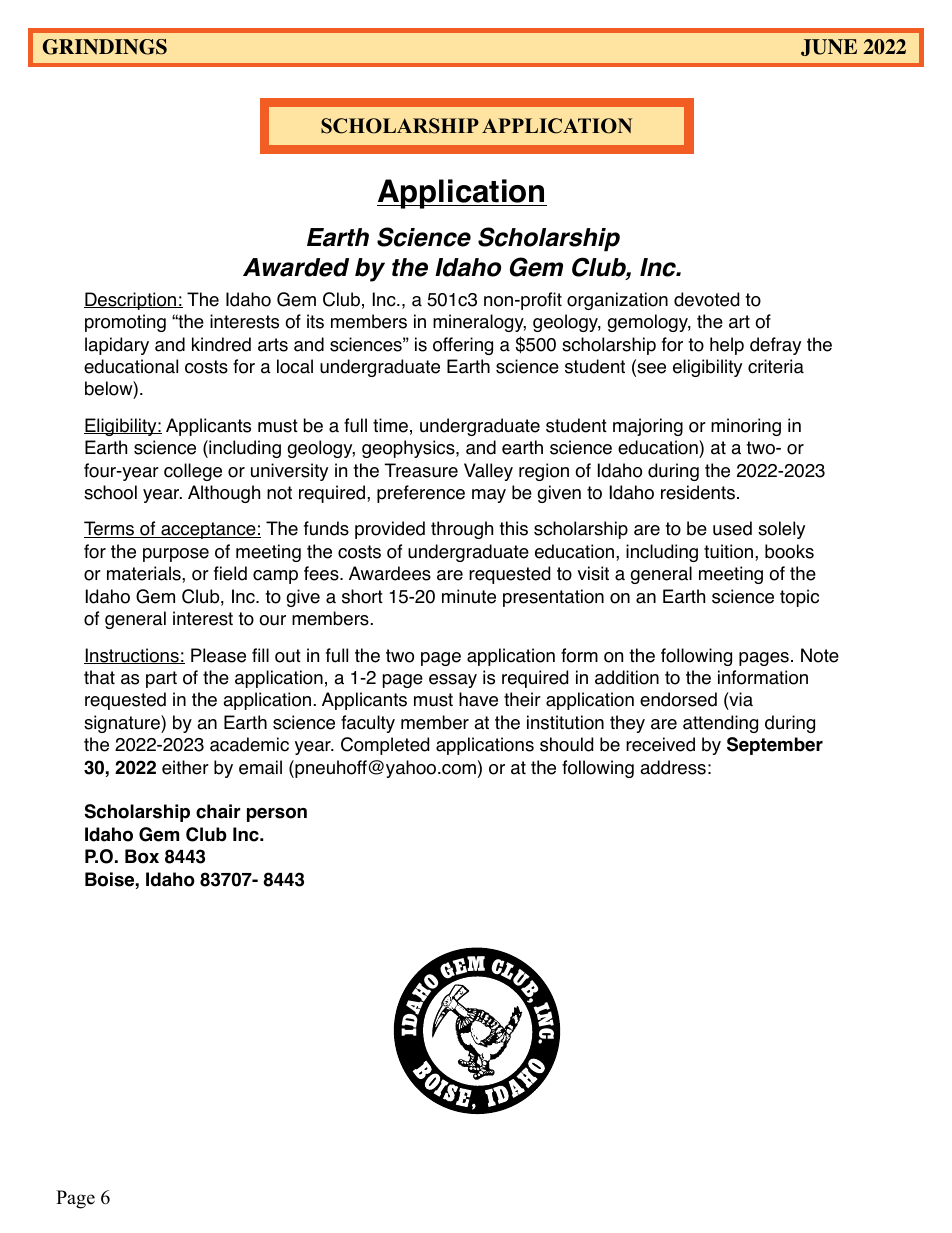 Image resolution: width=952 pixels, height=1233 pixels. What do you see at coordinates (221, 344) in the screenshot?
I see `kindred` at bounding box center [221, 344].
